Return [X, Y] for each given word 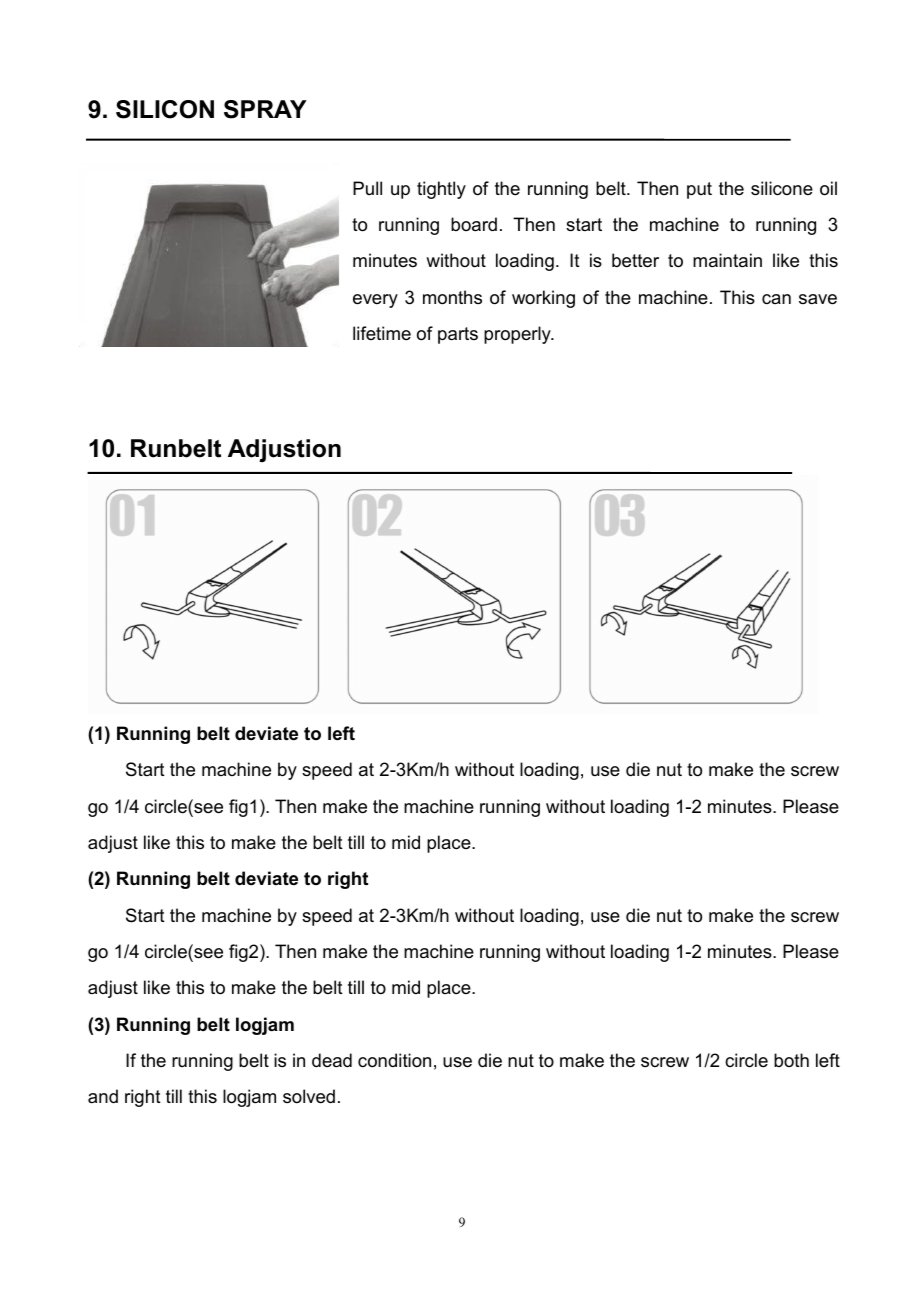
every [375, 301]
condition [394, 1060]
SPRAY [265, 109]
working [543, 299]
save [818, 299]
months [452, 297]
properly [518, 335]
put [699, 190]
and [103, 1096]
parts [458, 335]
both [791, 1060]
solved [309, 1096]
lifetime [382, 333]
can [776, 299]
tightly [441, 190]
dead [332, 1060]
